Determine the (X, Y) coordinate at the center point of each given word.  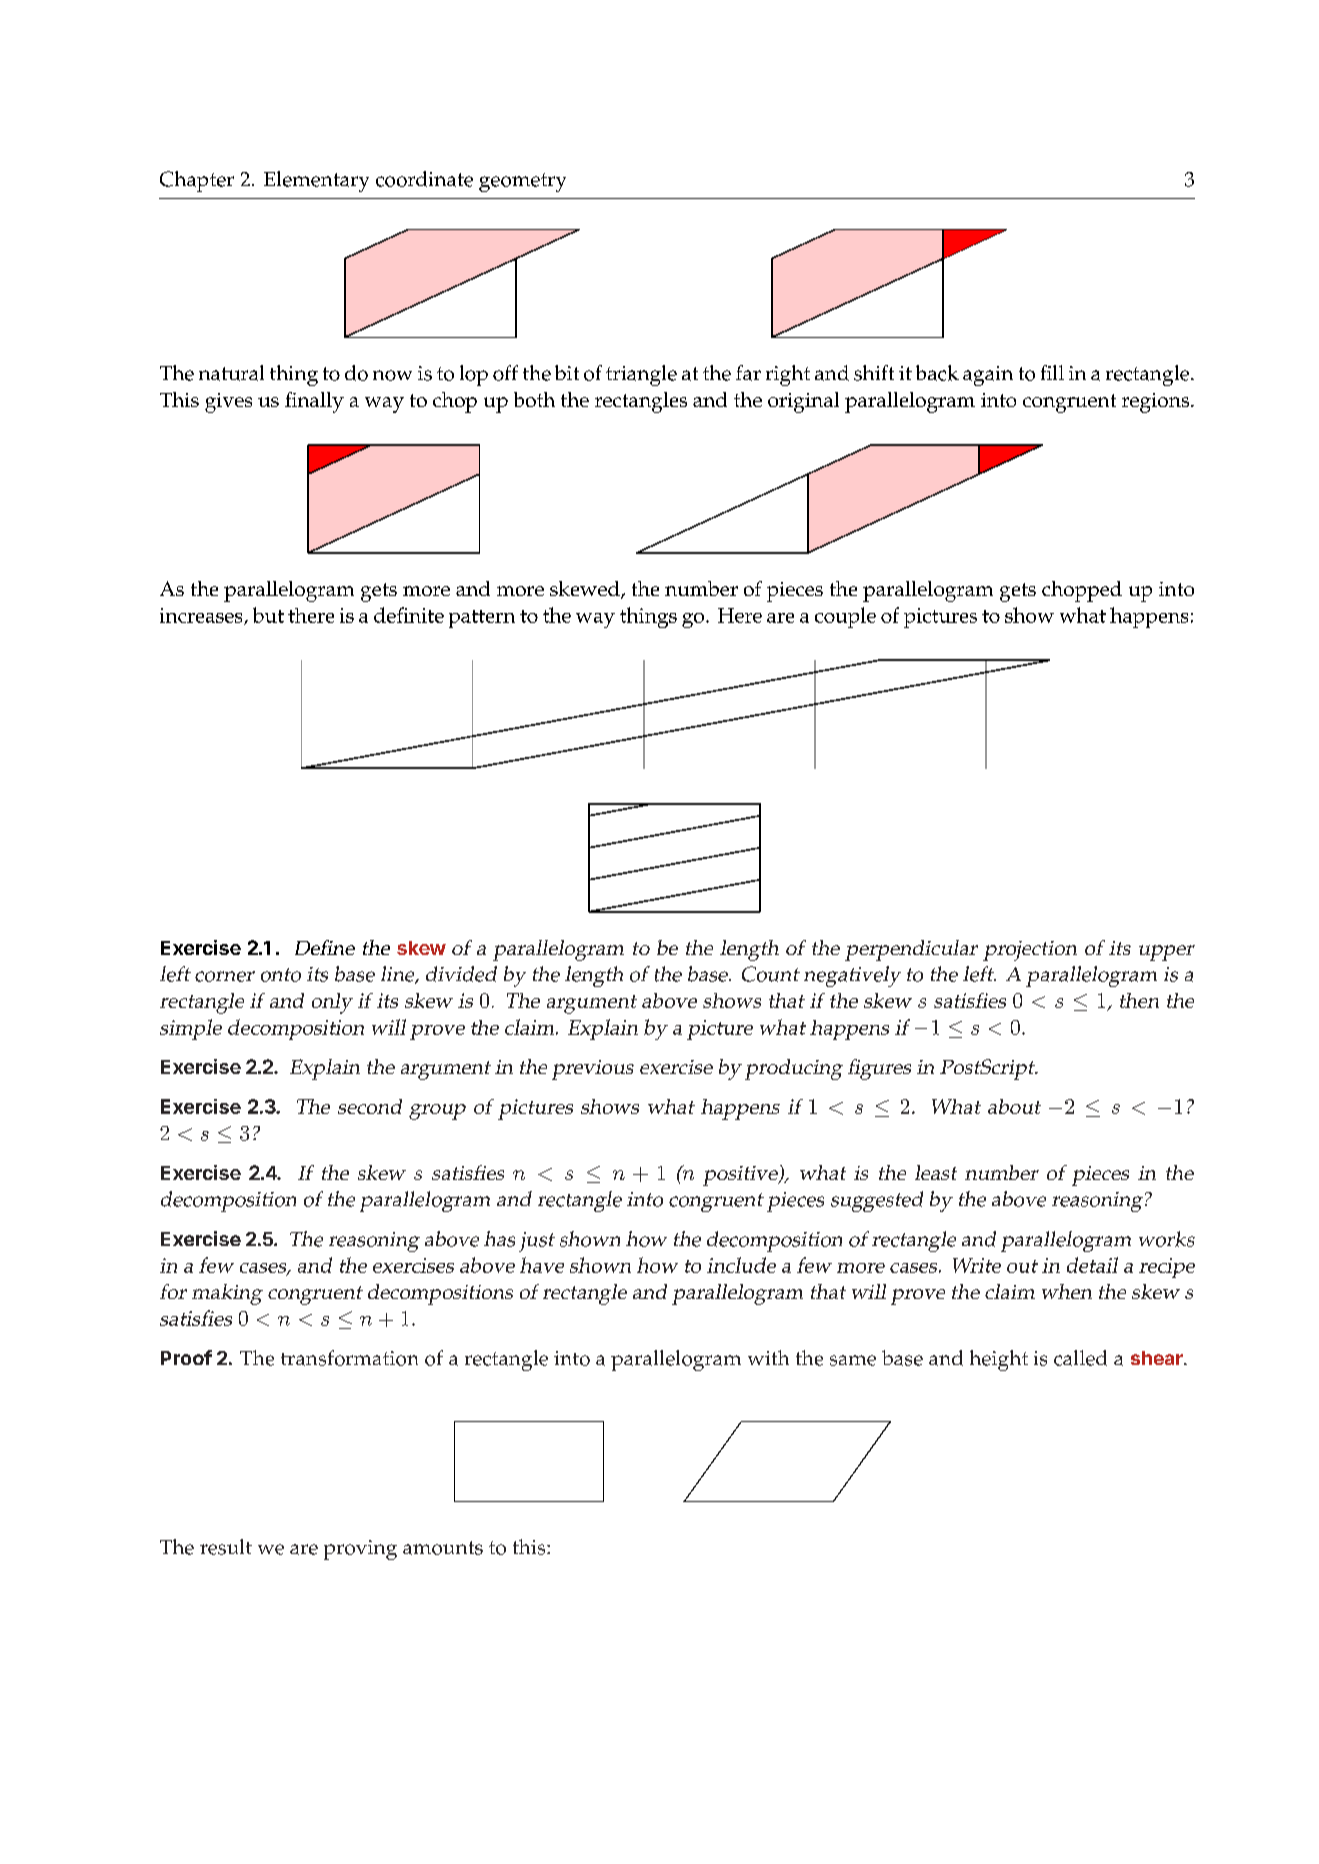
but (268, 615)
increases (202, 616)
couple (845, 617)
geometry (522, 182)
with (768, 1357)
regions (1157, 403)
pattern (482, 619)
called (1080, 1358)
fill (1052, 372)
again (988, 376)
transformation (349, 1358)
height (999, 1360)
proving (360, 1550)
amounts (443, 1548)
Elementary (316, 181)
